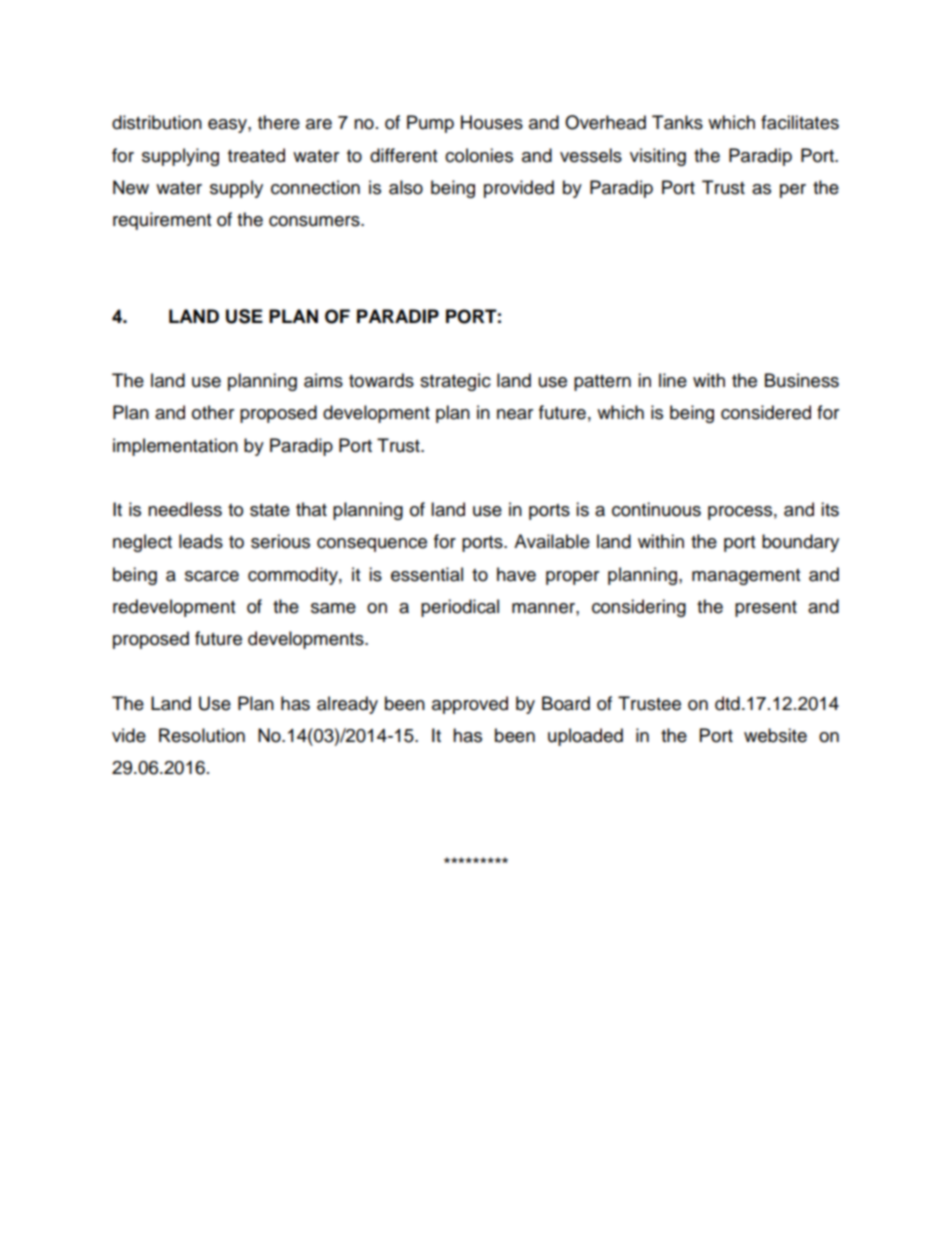 The width and height of the screenshot is (952, 1233). Describe the element at coordinates (202, 735) in the screenshot. I see `Resolution` at that location.
